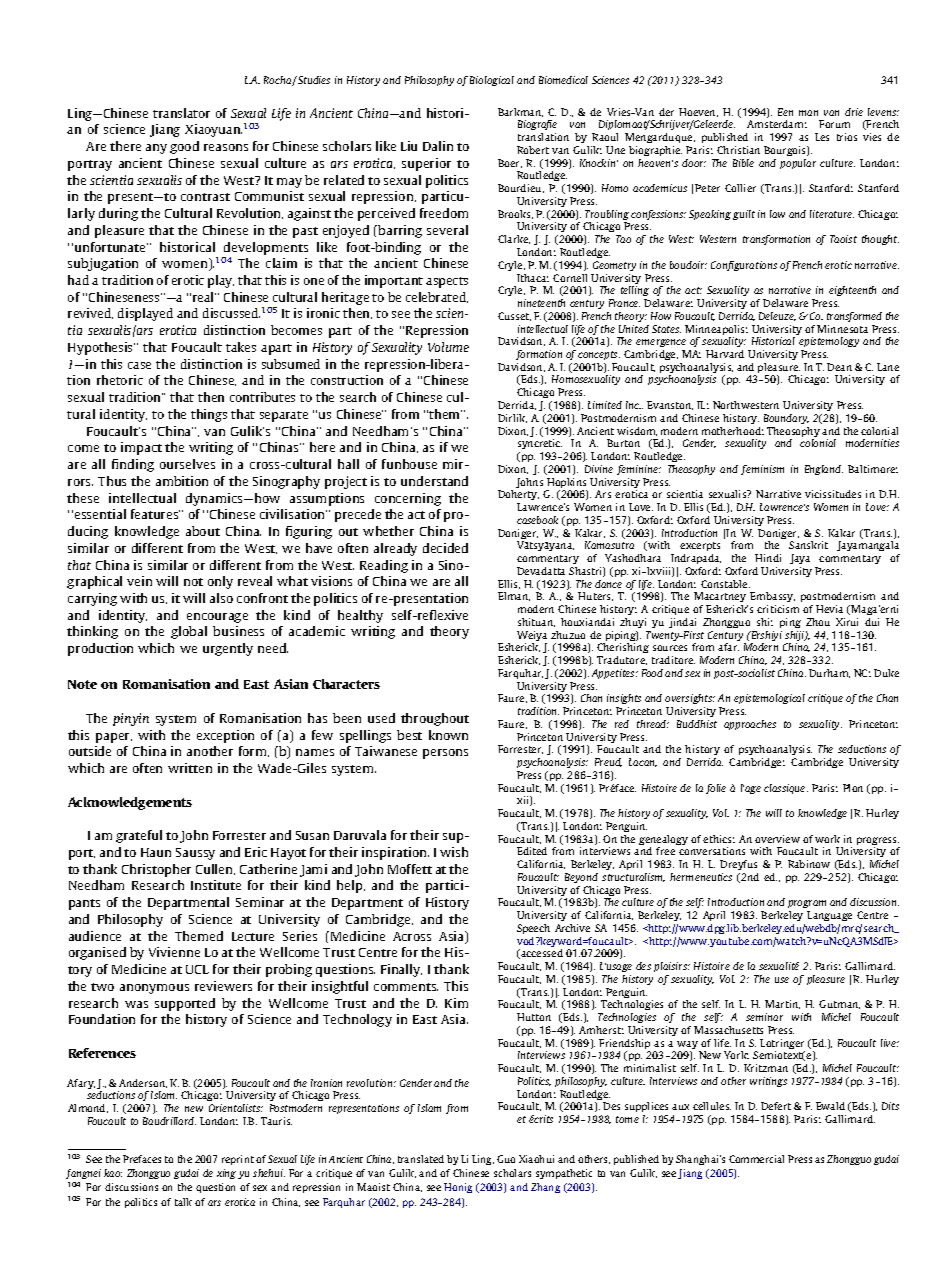 This image has width=952, height=1270. I want to click on Forum, so click(834, 124).
